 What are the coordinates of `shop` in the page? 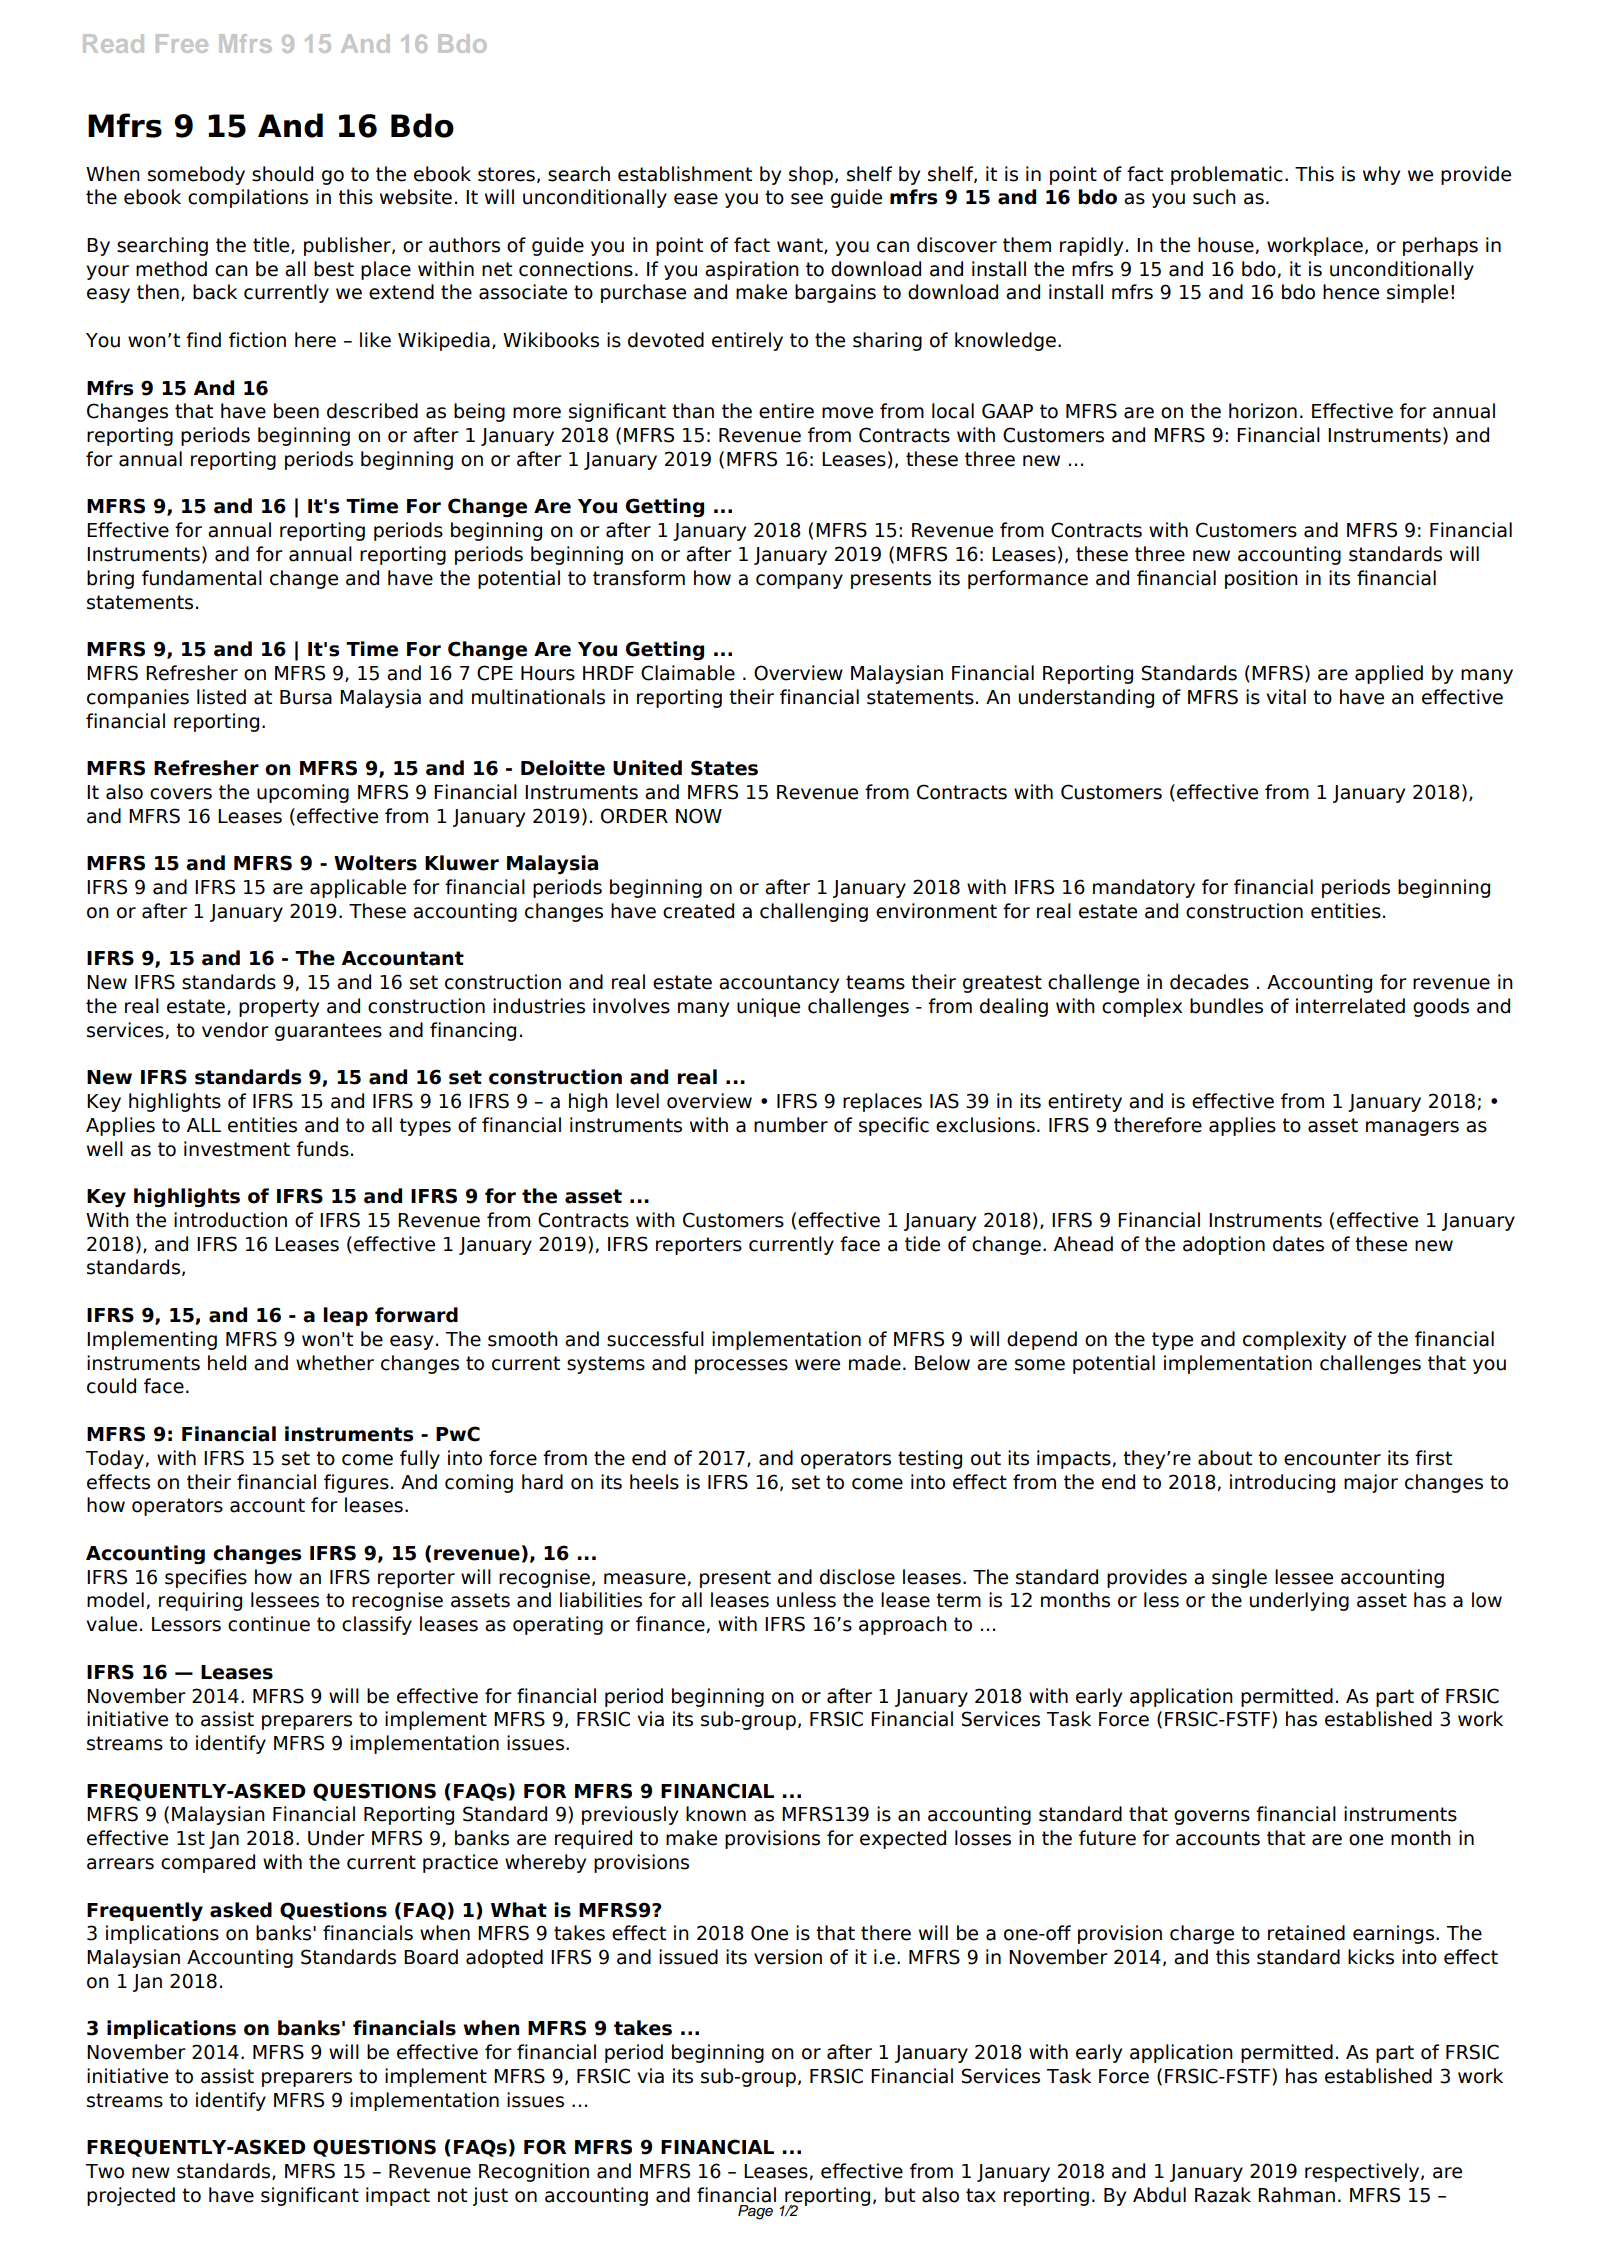 It's located at (811, 175).
